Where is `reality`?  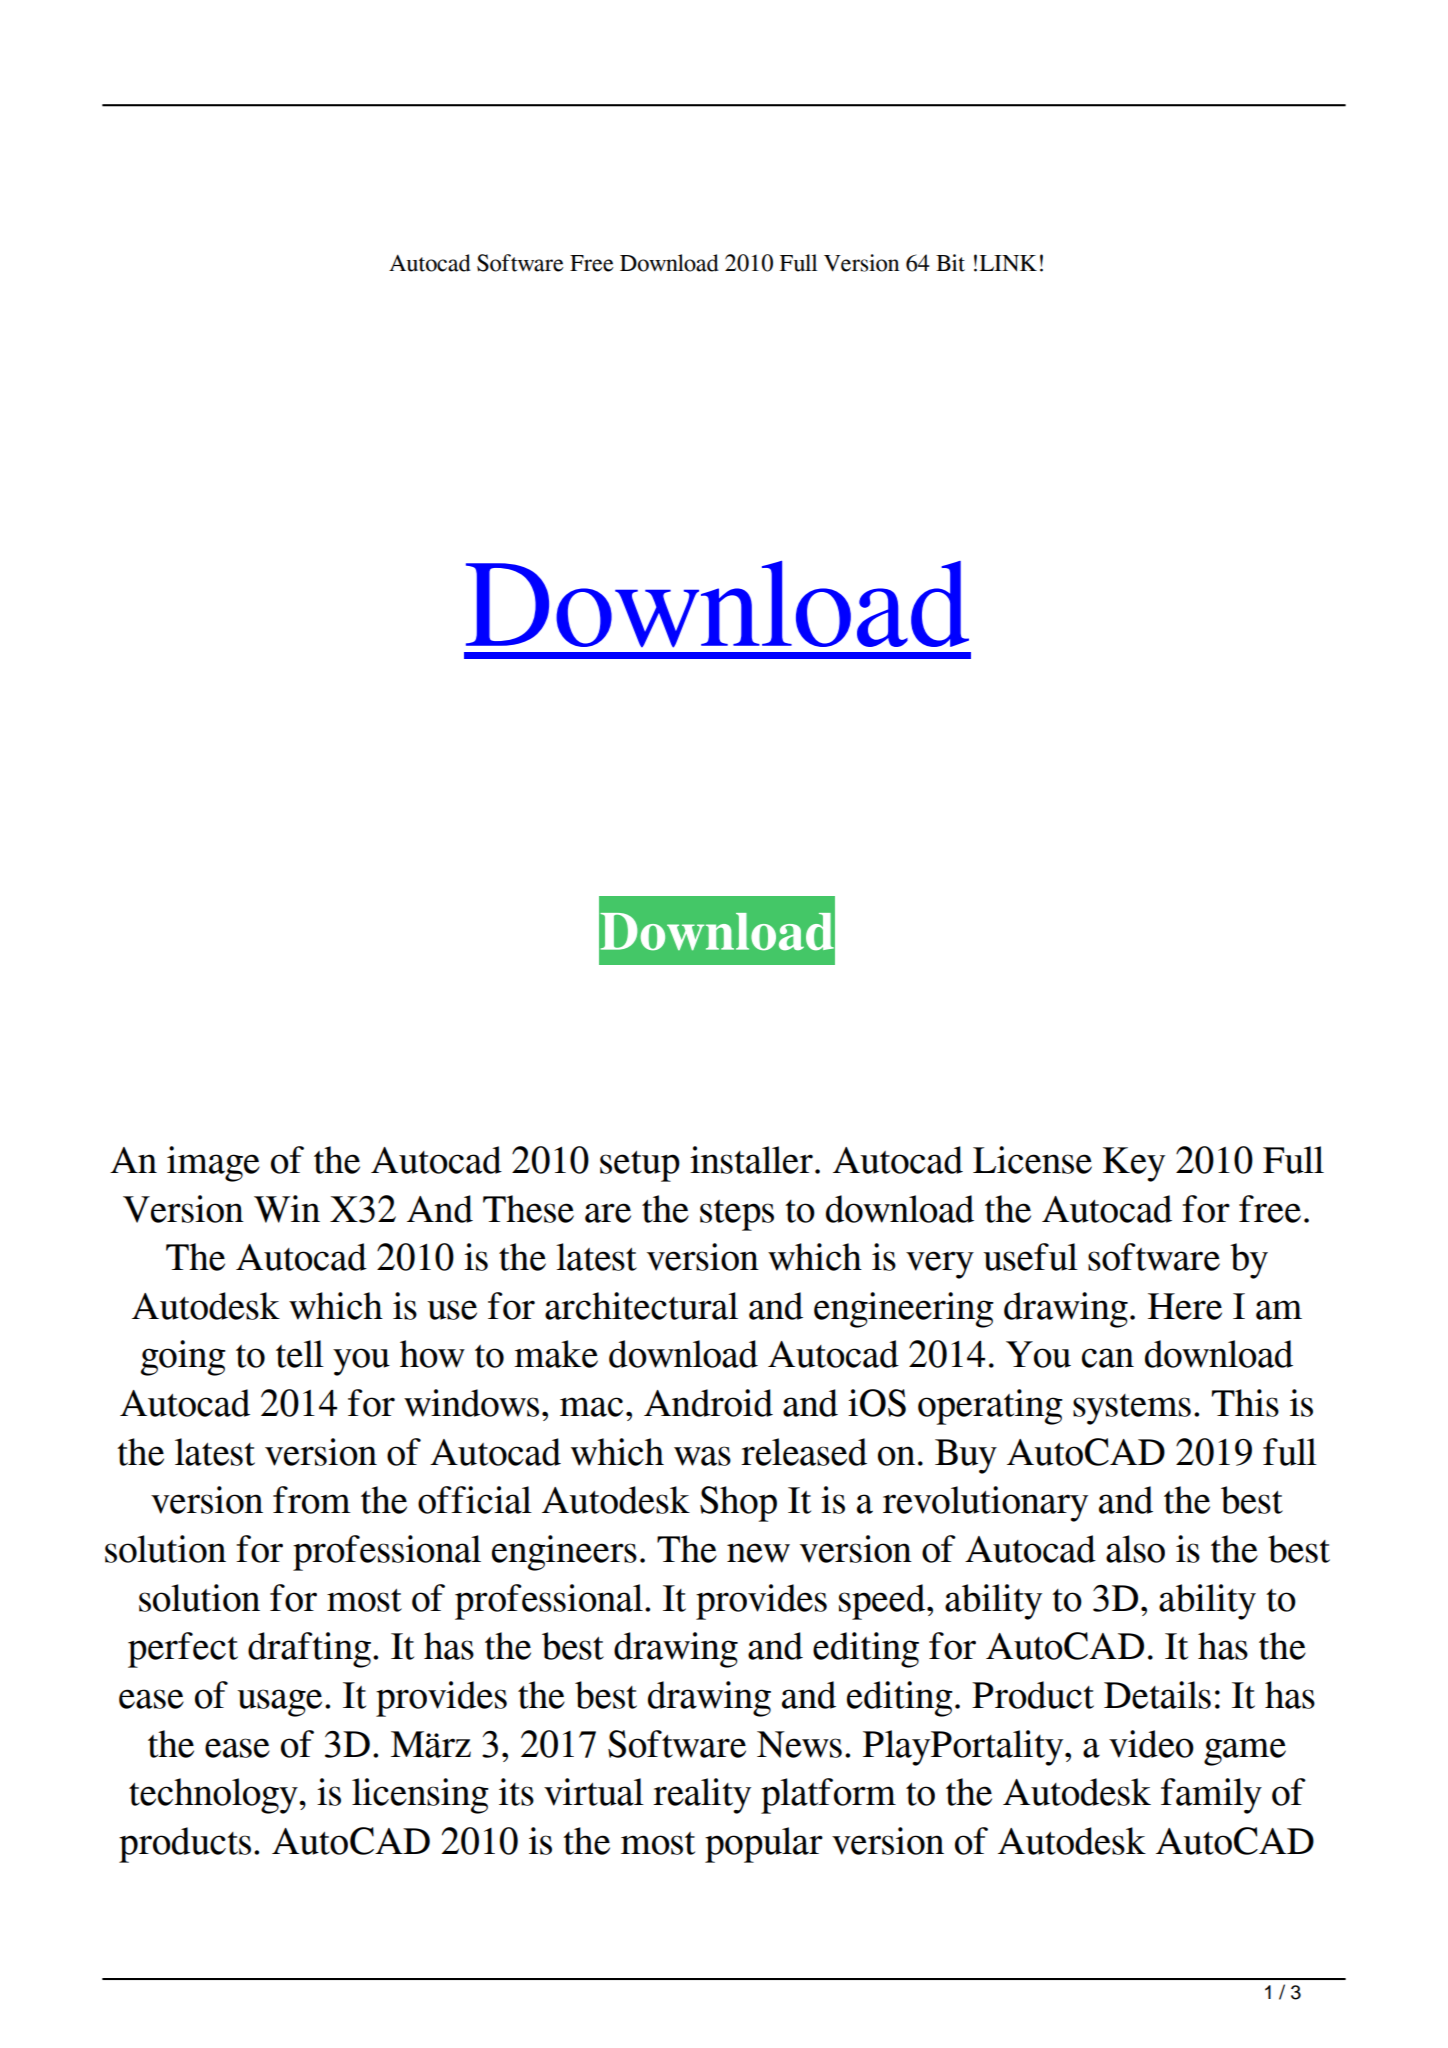
reality is located at coordinates (702, 1796).
